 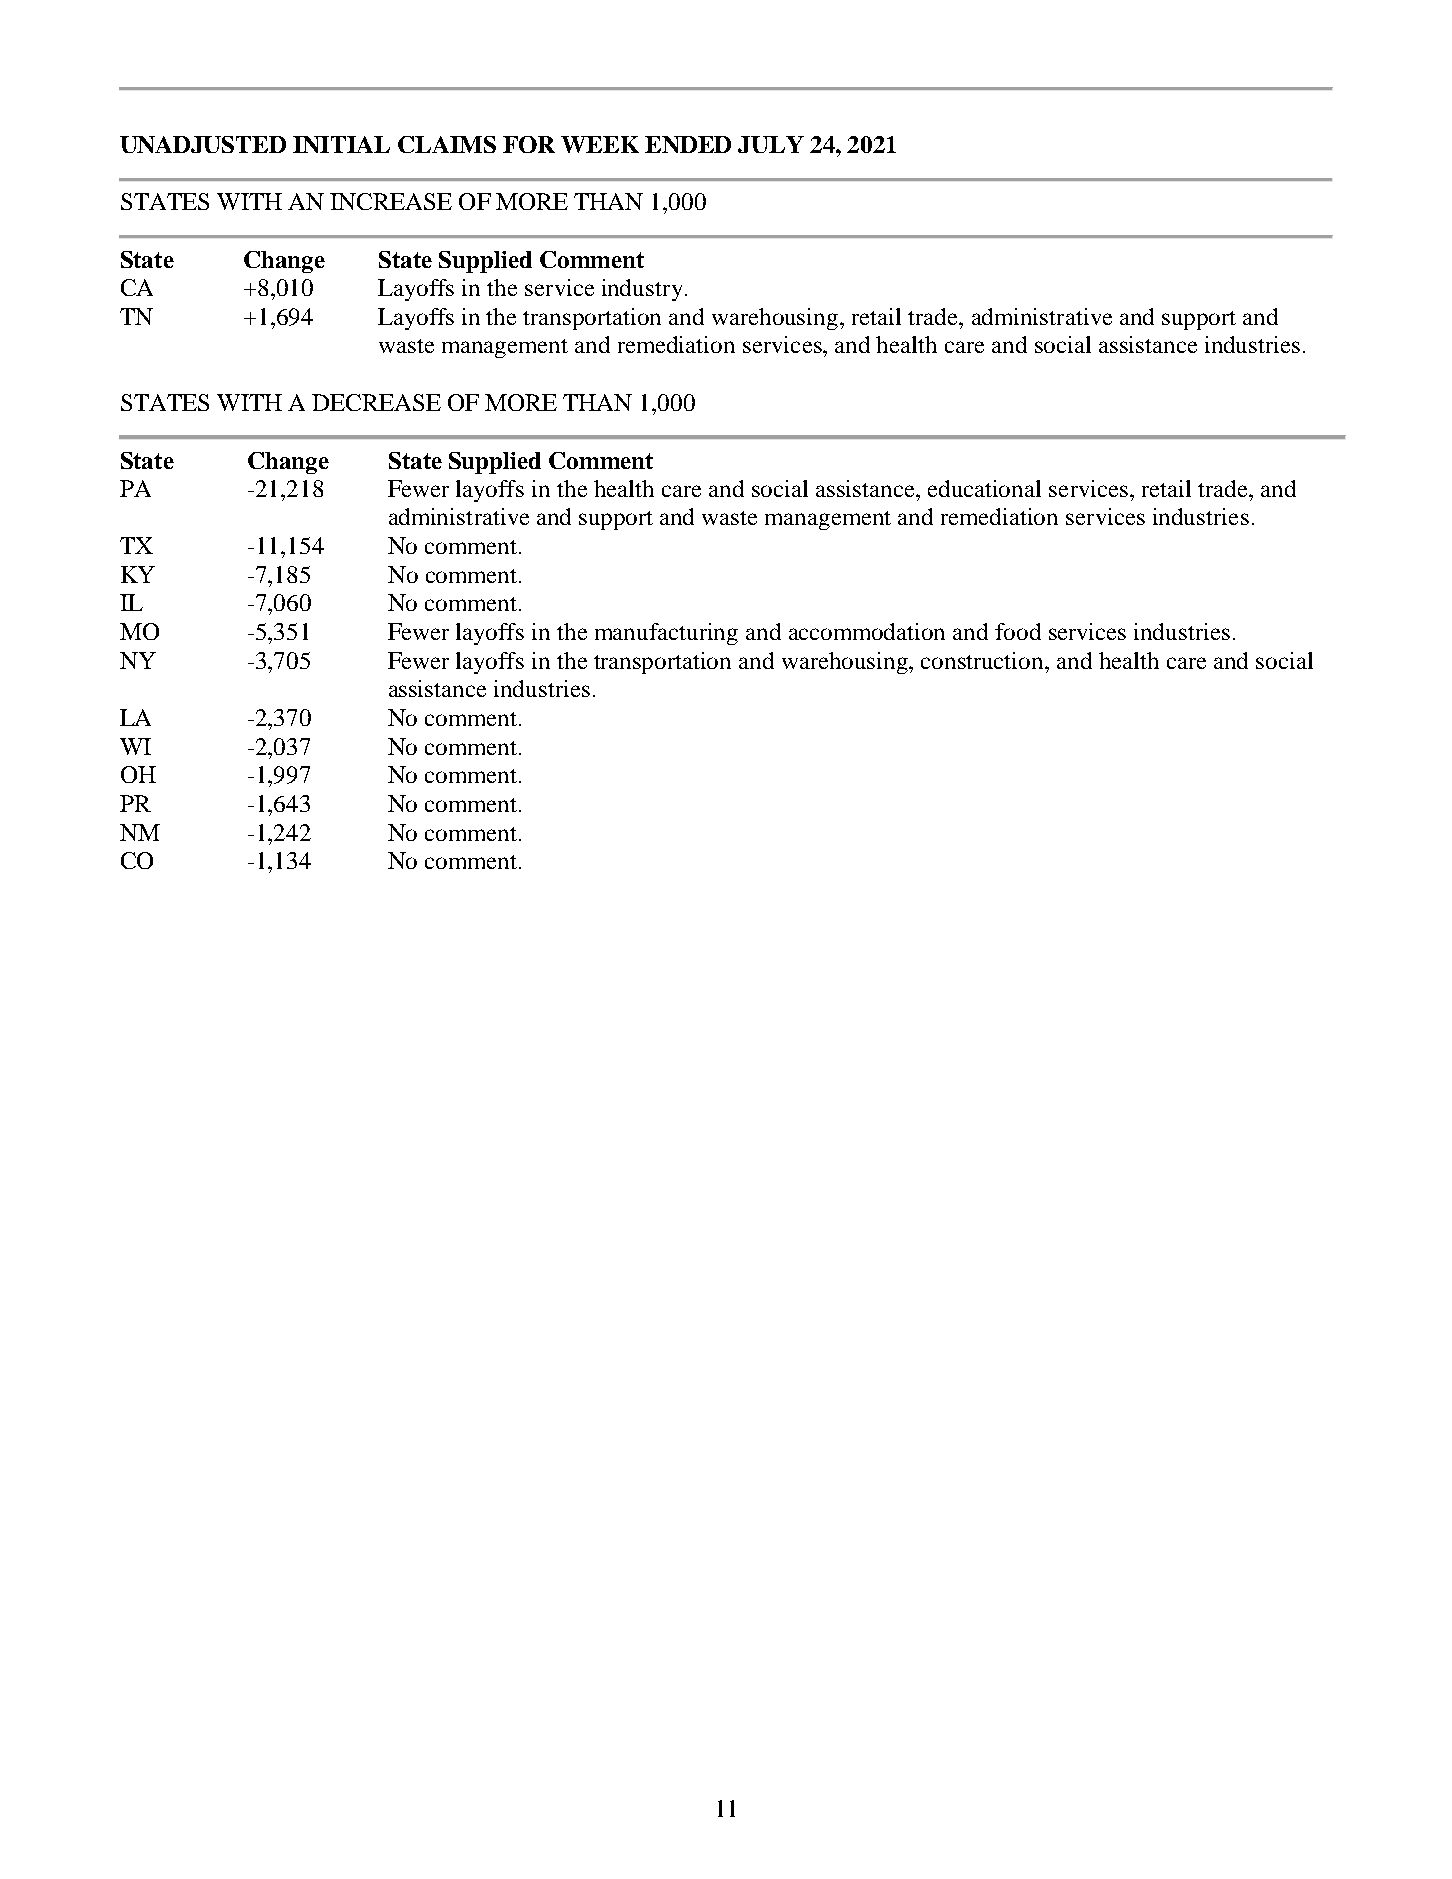 What do you see at coordinates (867, 631) in the screenshot?
I see `accommodation` at bounding box center [867, 631].
